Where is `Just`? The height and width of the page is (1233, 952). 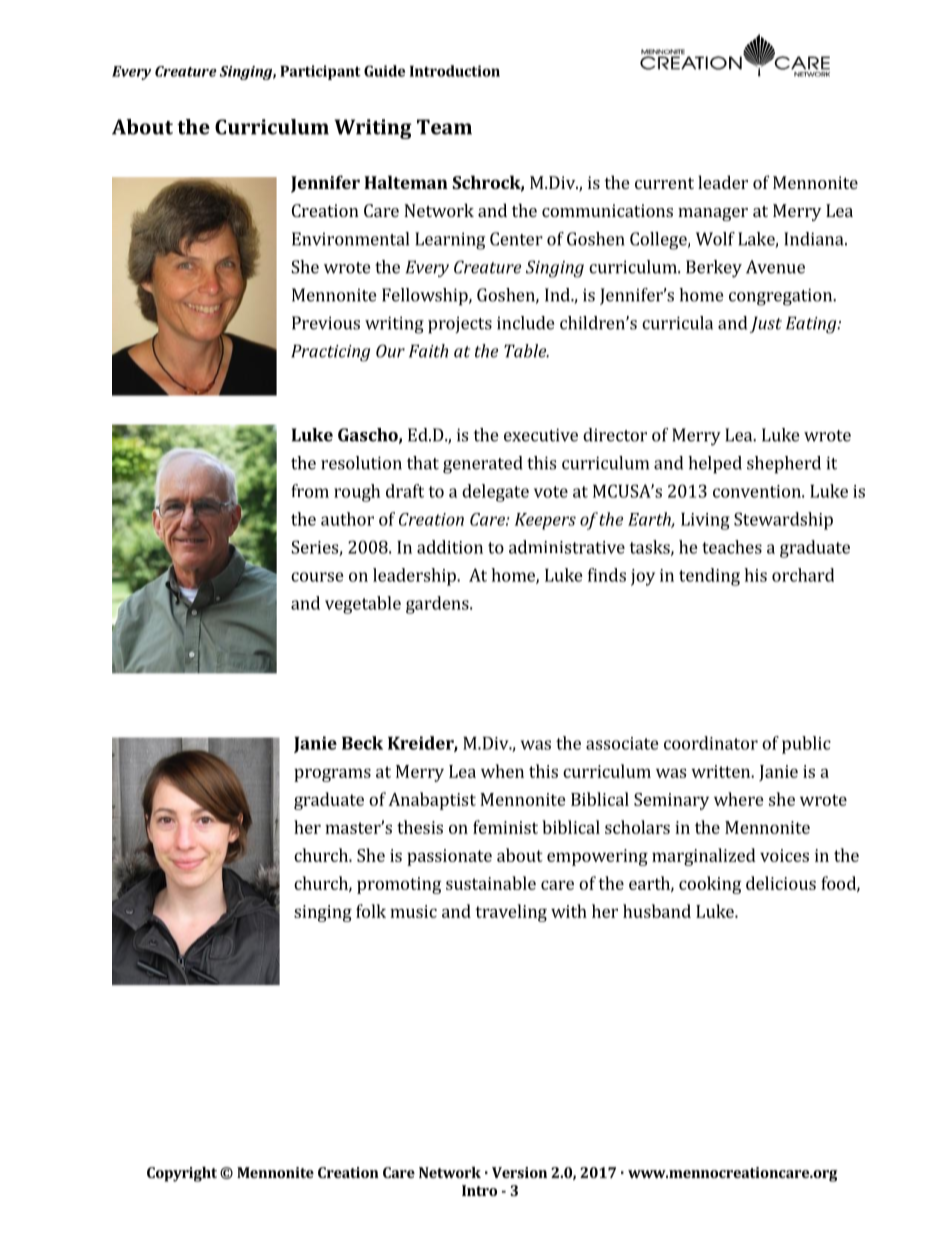
Just is located at coordinates (766, 324).
